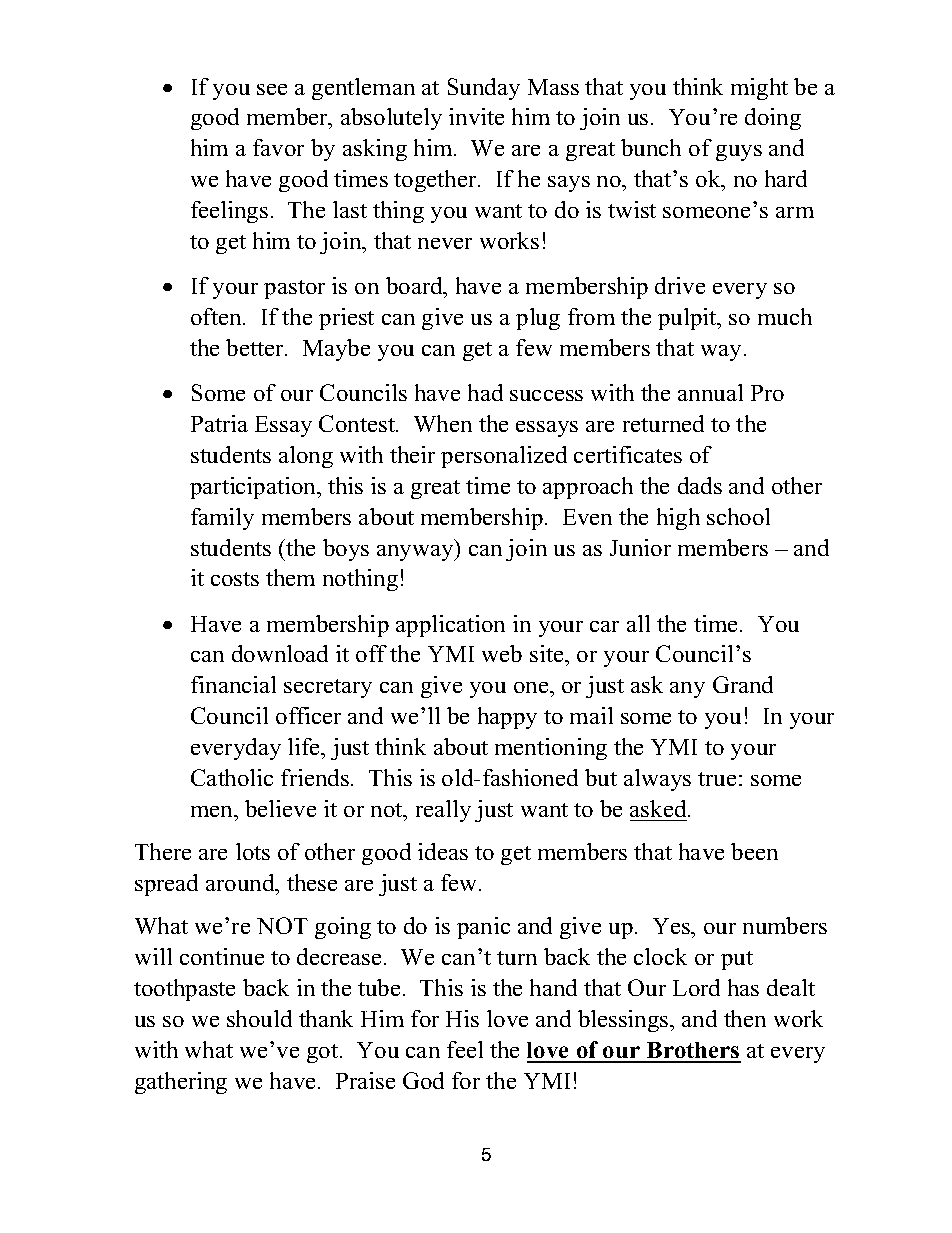 This screenshot has height=1233, width=952. What do you see at coordinates (219, 423) in the screenshot?
I see `Patria` at bounding box center [219, 423].
